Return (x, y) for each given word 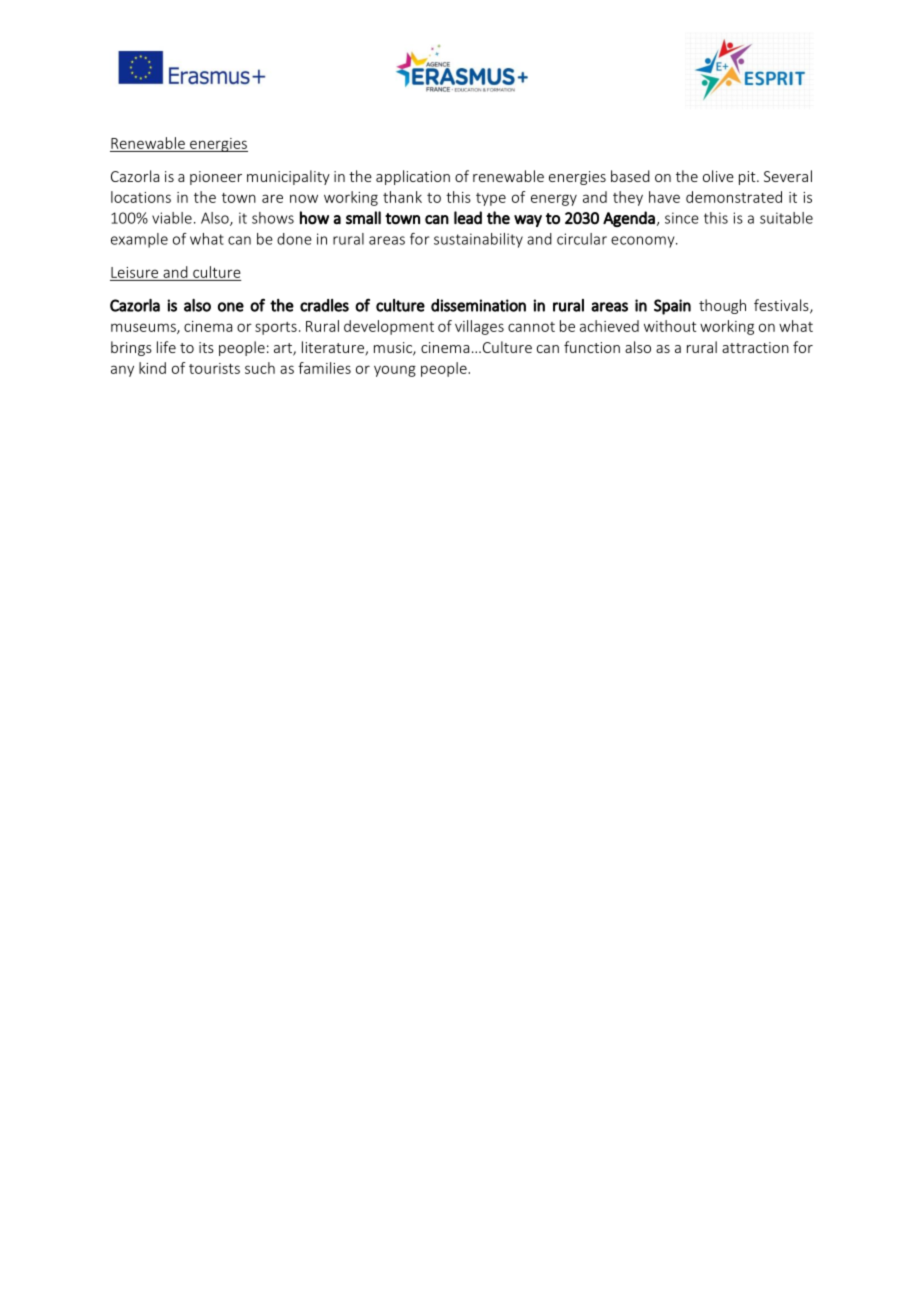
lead (468, 218)
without (670, 326)
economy (644, 242)
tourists (214, 368)
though (722, 306)
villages (479, 327)
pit (748, 178)
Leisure (134, 272)
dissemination (478, 305)
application (413, 177)
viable (172, 218)
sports (276, 328)
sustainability (478, 240)
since (682, 218)
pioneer (216, 178)
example (139, 240)
